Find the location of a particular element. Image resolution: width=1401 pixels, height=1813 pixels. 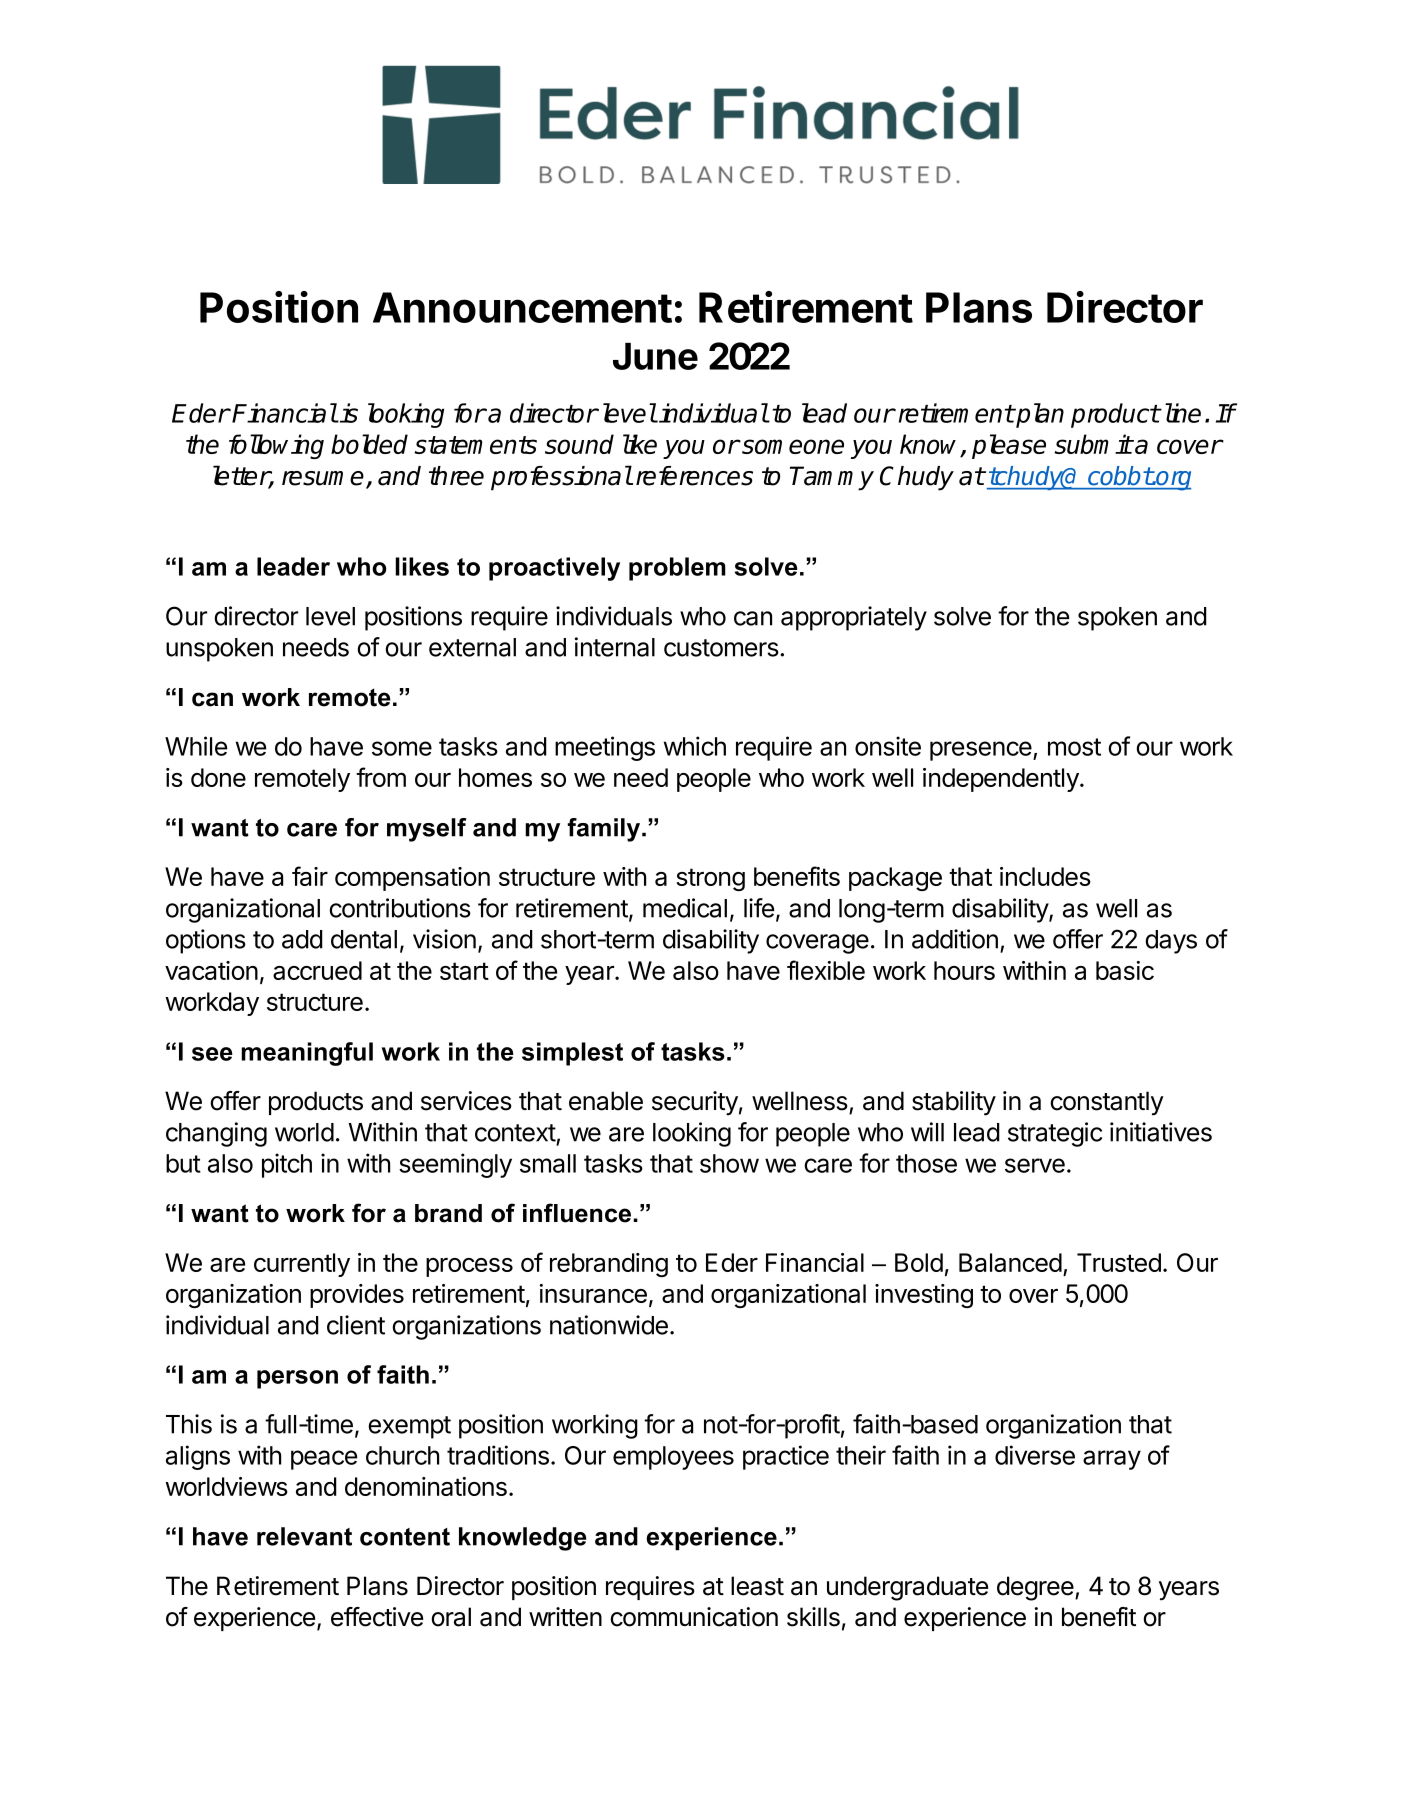

relevant is located at coordinates (304, 1536).
